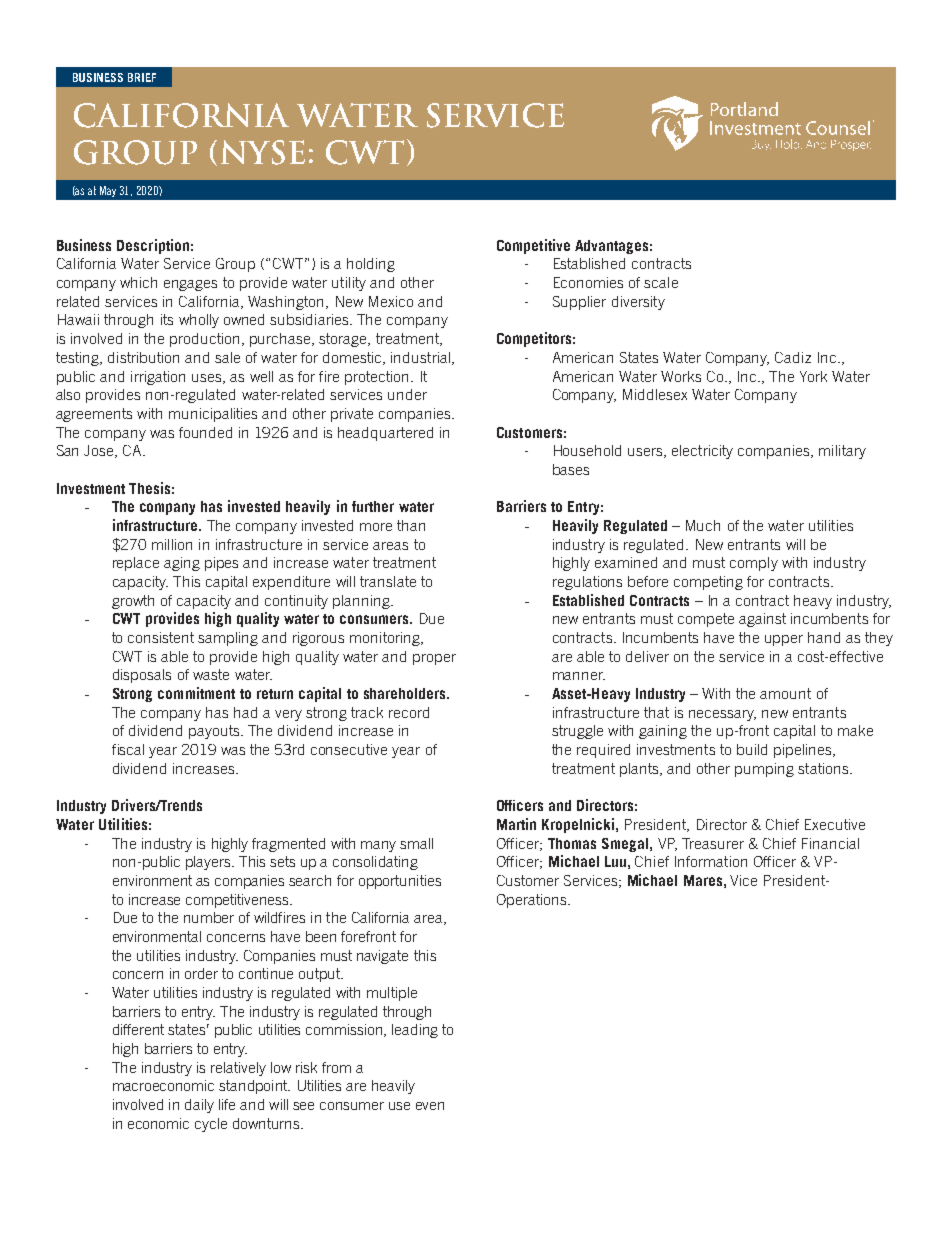 This screenshot has width=952, height=1233. Describe the element at coordinates (388, 581) in the screenshot. I see `translate` at that location.
